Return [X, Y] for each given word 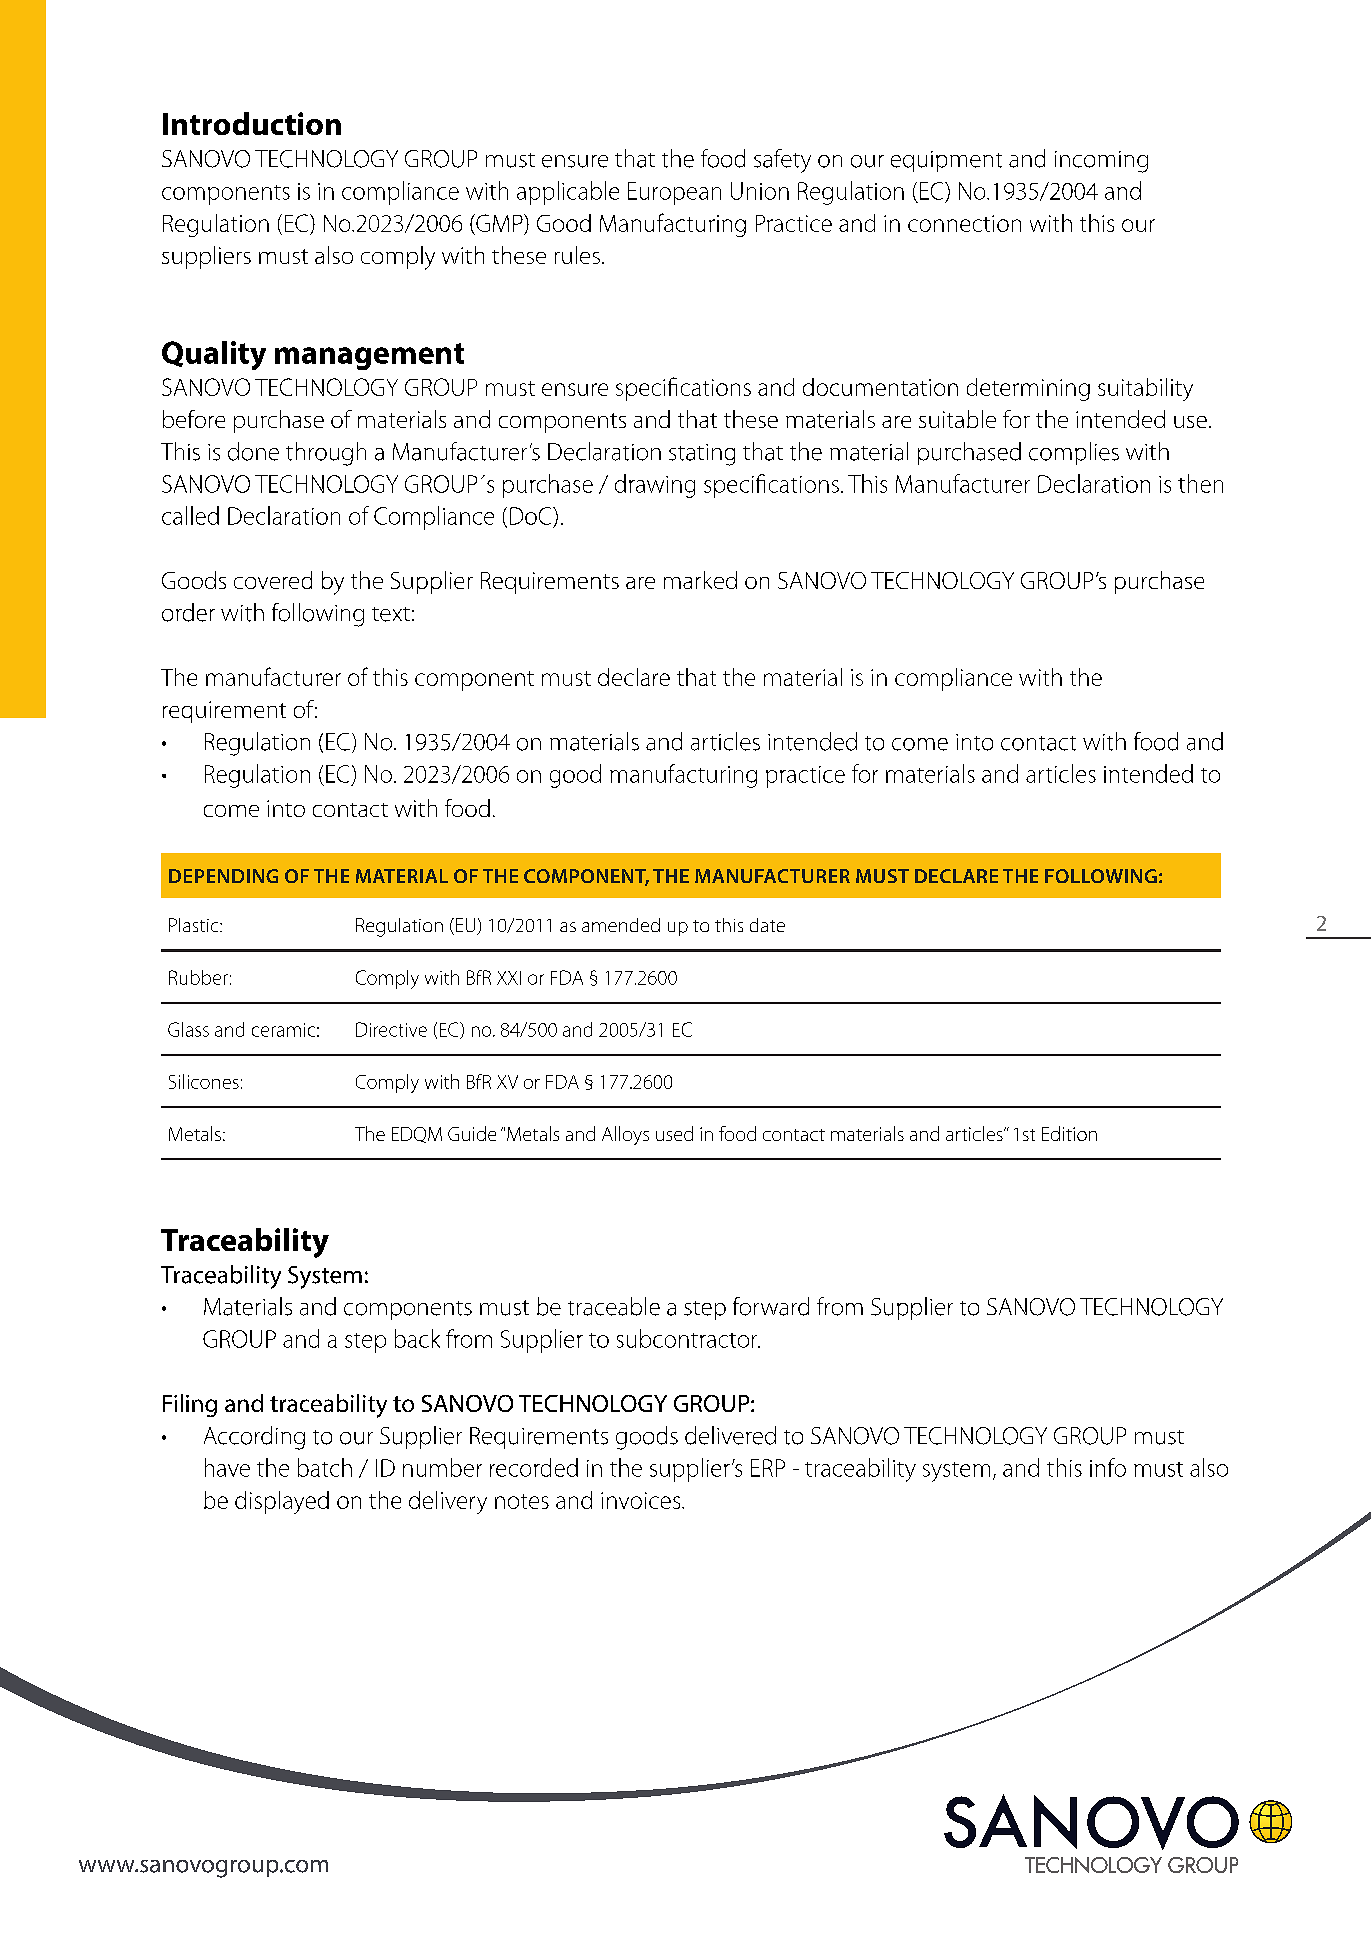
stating [702, 455]
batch [325, 1467]
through [326, 454]
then [1200, 483]
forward [771, 1306]
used [674, 1133]
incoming [1101, 162]
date [767, 925]
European [674, 193]
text [391, 614]
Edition [1069, 1133]
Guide [472, 1133]
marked [700, 580]
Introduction [252, 123]
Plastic [195, 925]
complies [1074, 453]
